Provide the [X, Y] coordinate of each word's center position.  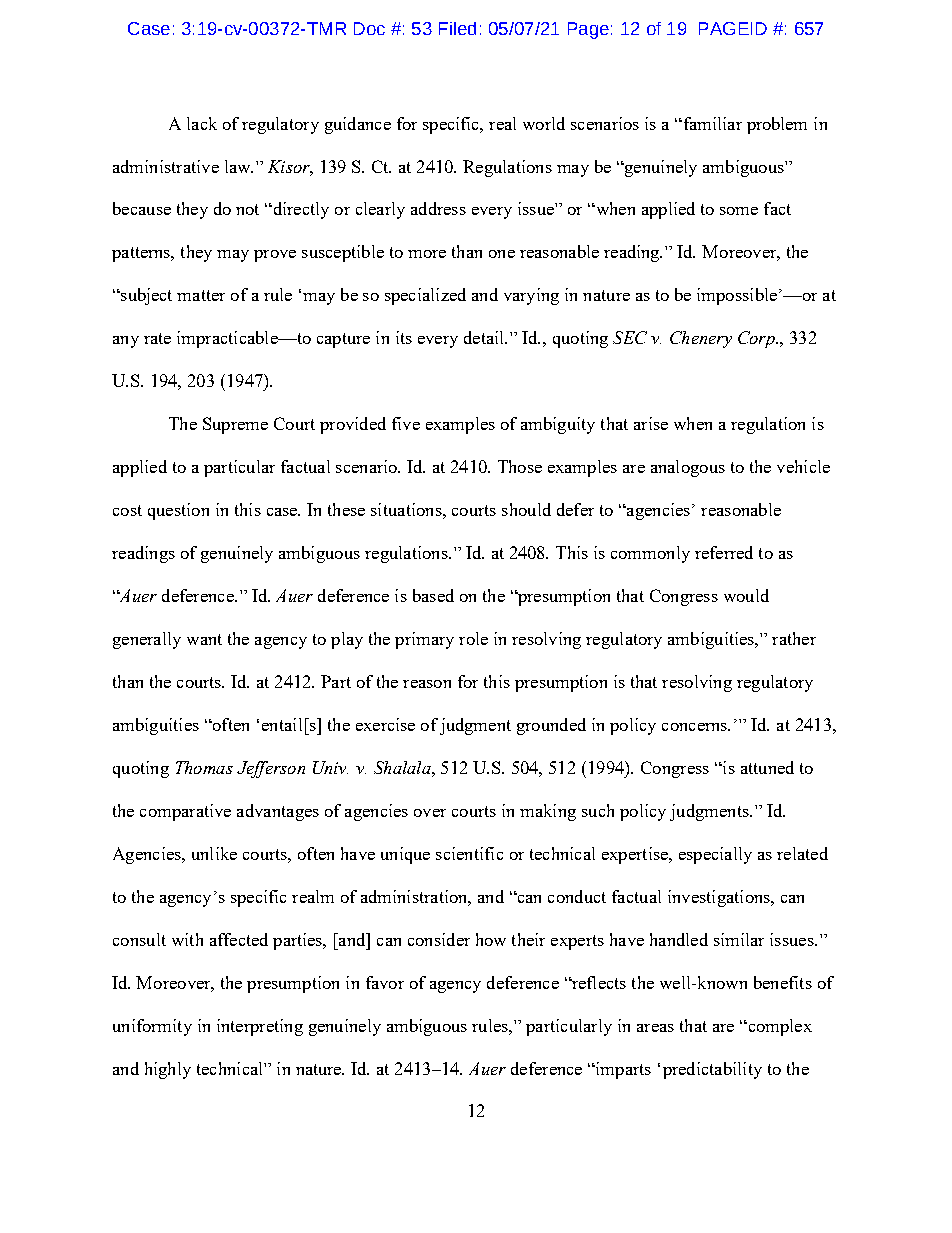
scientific [469, 853]
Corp [757, 339]
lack [202, 123]
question [178, 511]
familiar [711, 123]
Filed [457, 28]
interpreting [260, 1027]
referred [724, 552]
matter [201, 295]
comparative [185, 812]
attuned [767, 767]
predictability [712, 1070]
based [433, 595]
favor [385, 982]
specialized [425, 296]
